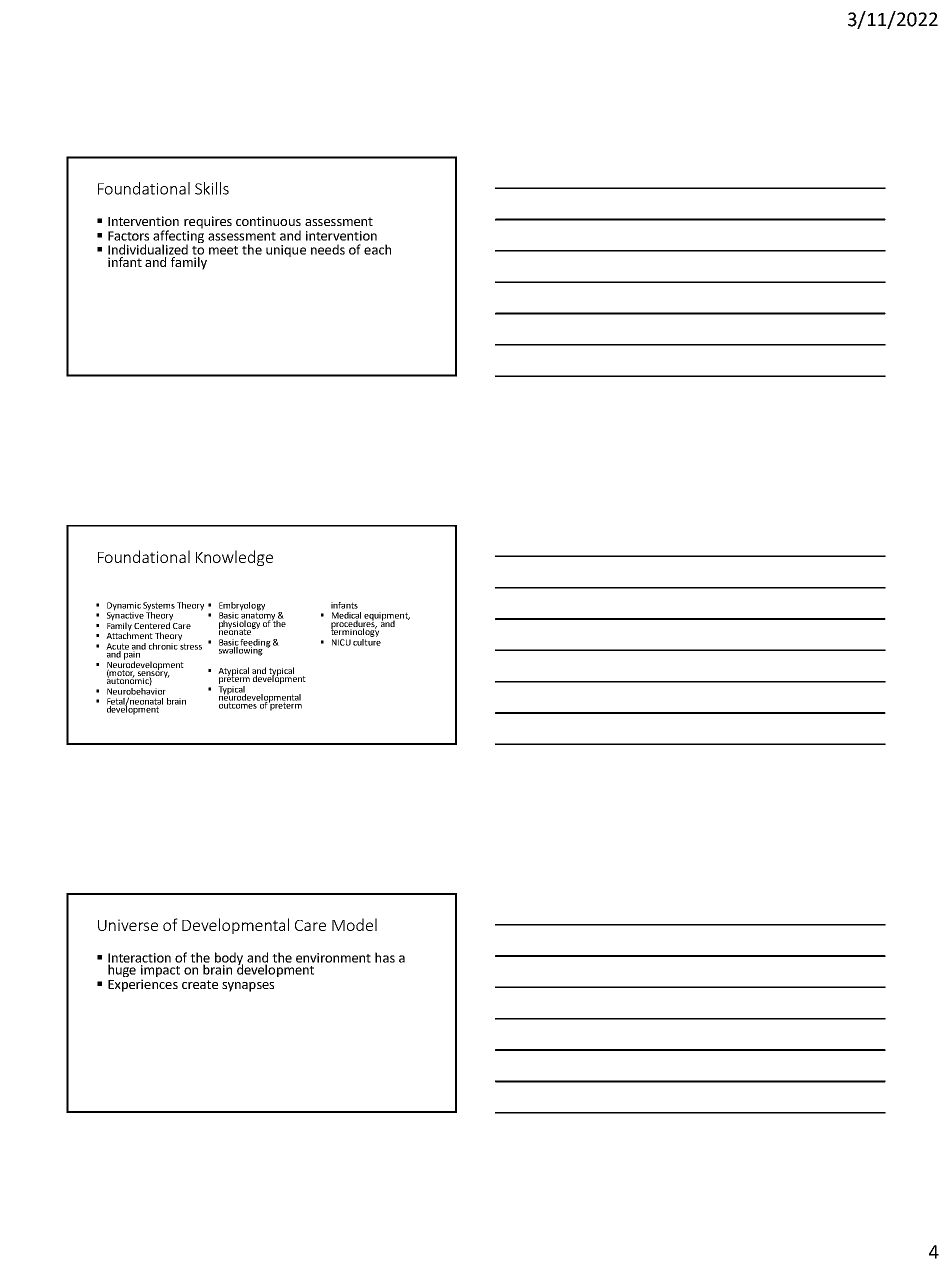 The height and width of the screenshot is (1270, 952). I want to click on Systems, so click(159, 607).
